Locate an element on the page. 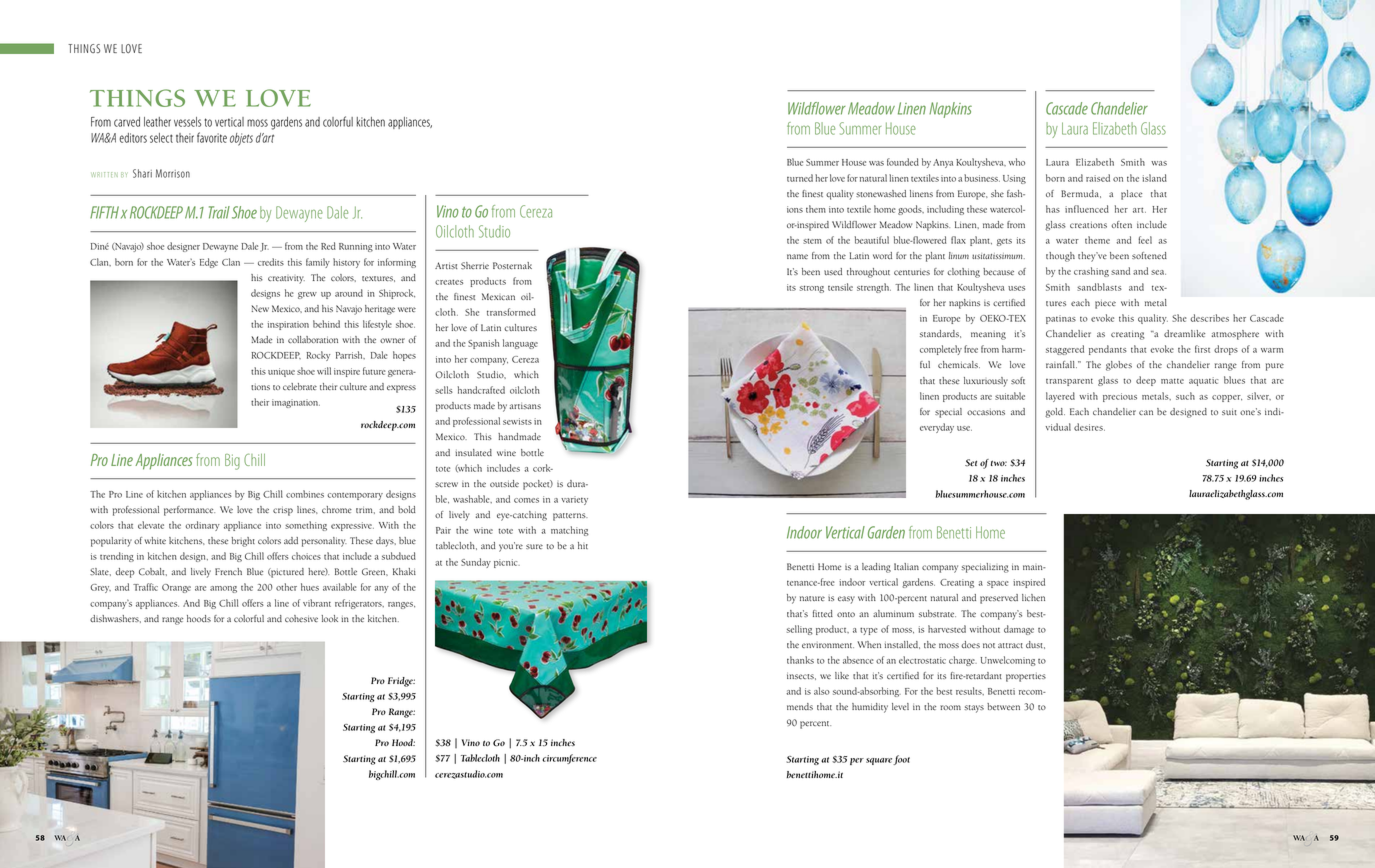 This document has width=1375, height=868. bright is located at coordinates (243, 542).
